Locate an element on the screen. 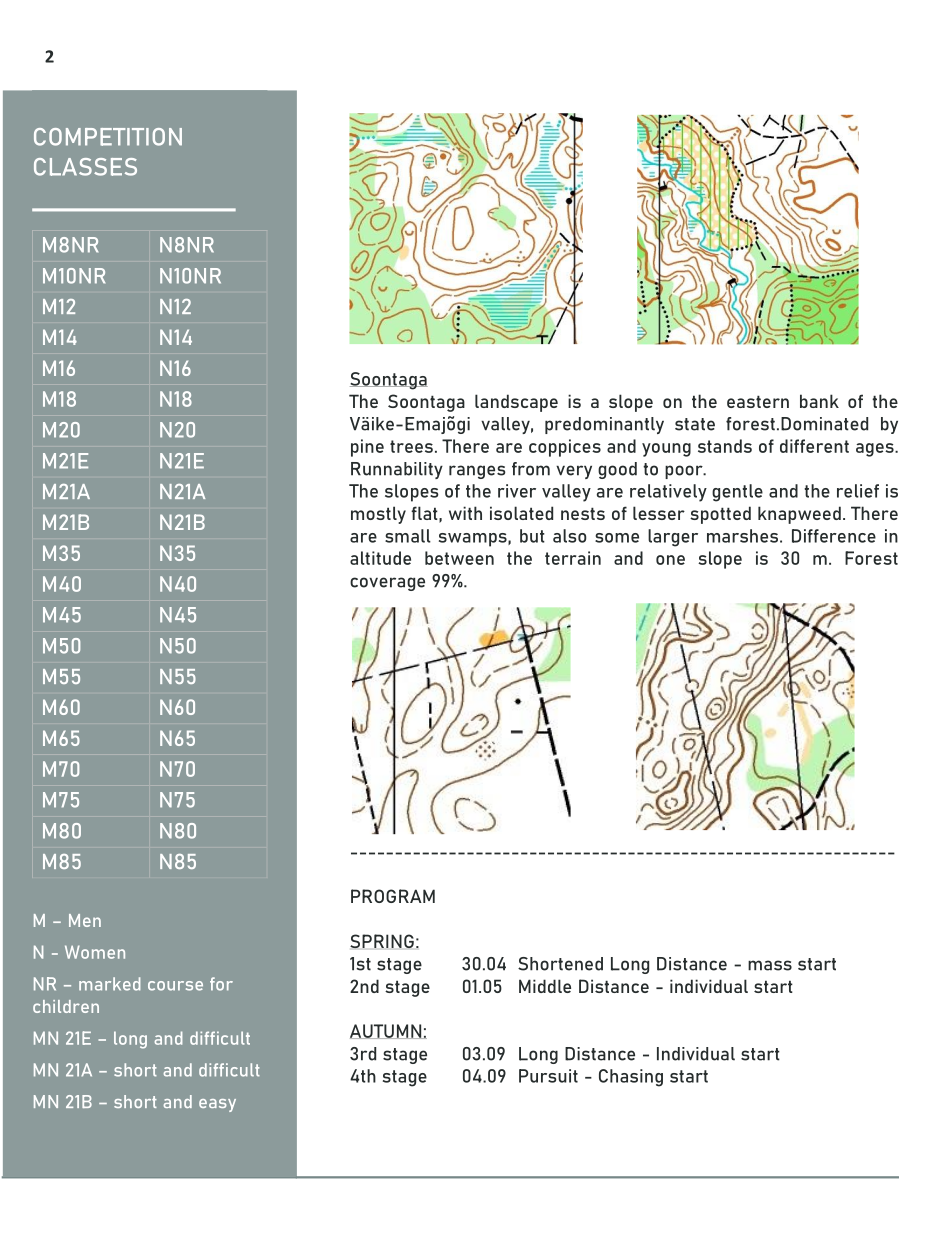  pine is located at coordinates (367, 448).
